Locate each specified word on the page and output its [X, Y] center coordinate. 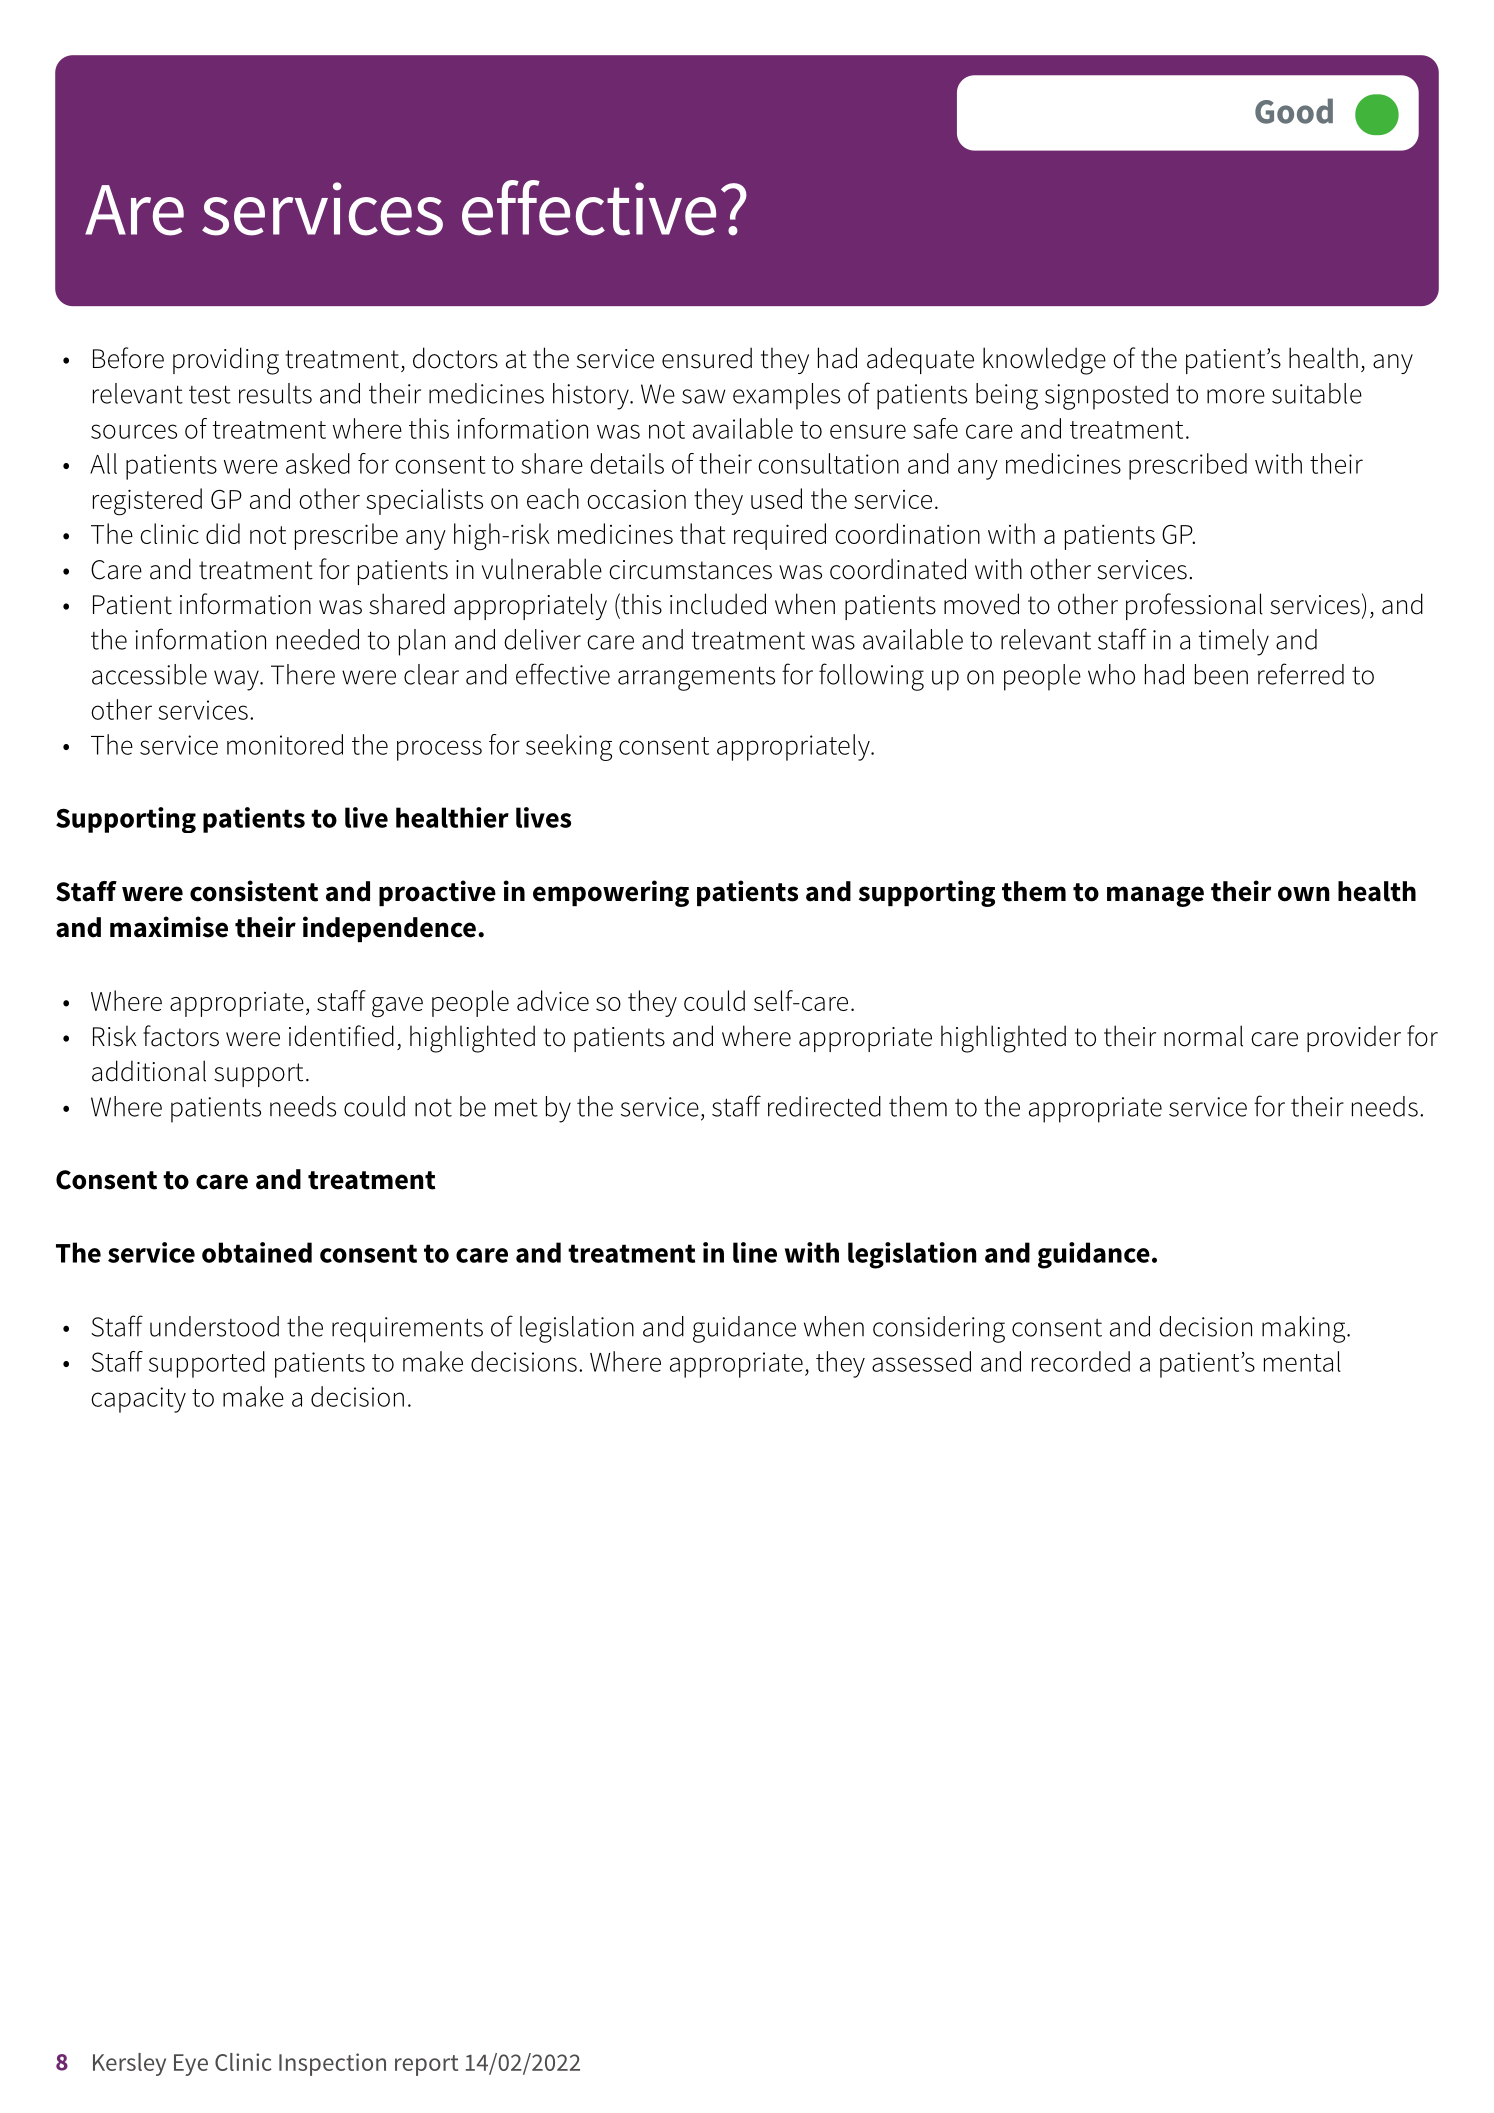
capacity [138, 1400]
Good [1294, 111]
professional [1194, 606]
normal [1203, 1036]
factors [181, 1036]
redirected [824, 1106]
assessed [921, 1361]
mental [1302, 1361]
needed [318, 639]
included [718, 604]
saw [703, 396]
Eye [191, 2065]
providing [226, 361]
